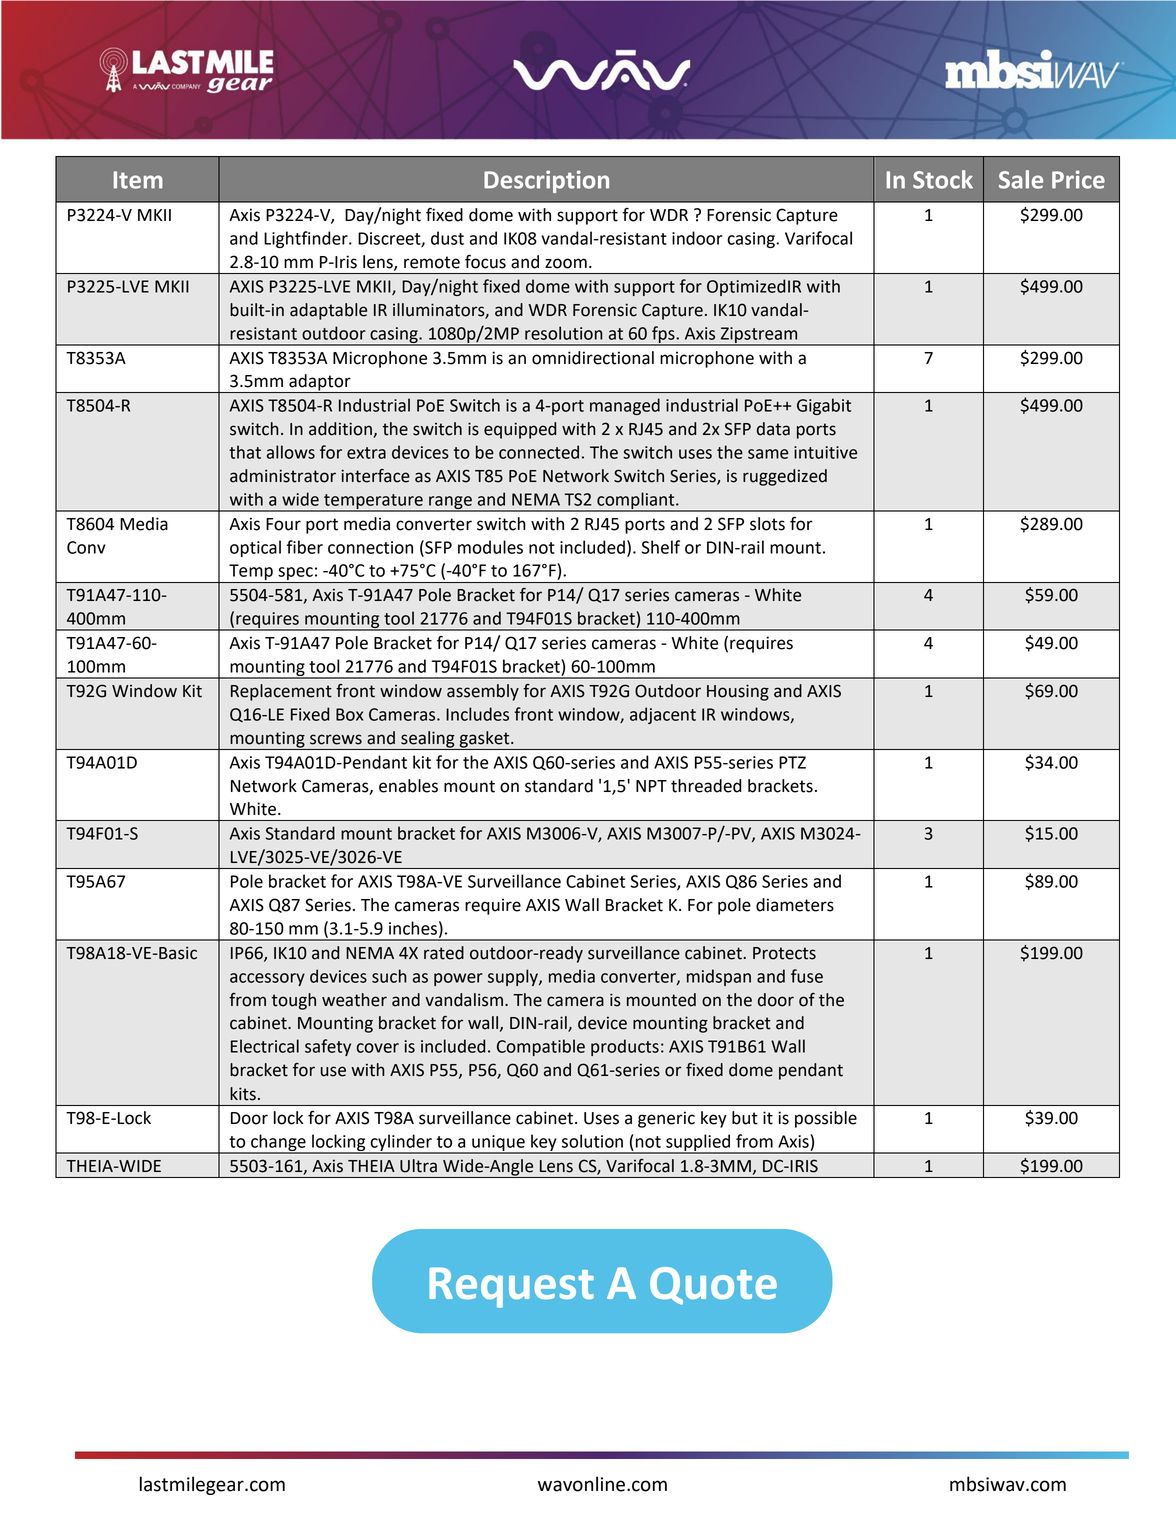 Image resolution: width=1176 pixels, height=1522 pixels. What do you see at coordinates (943, 179) in the screenshot?
I see `Stock` at bounding box center [943, 179].
